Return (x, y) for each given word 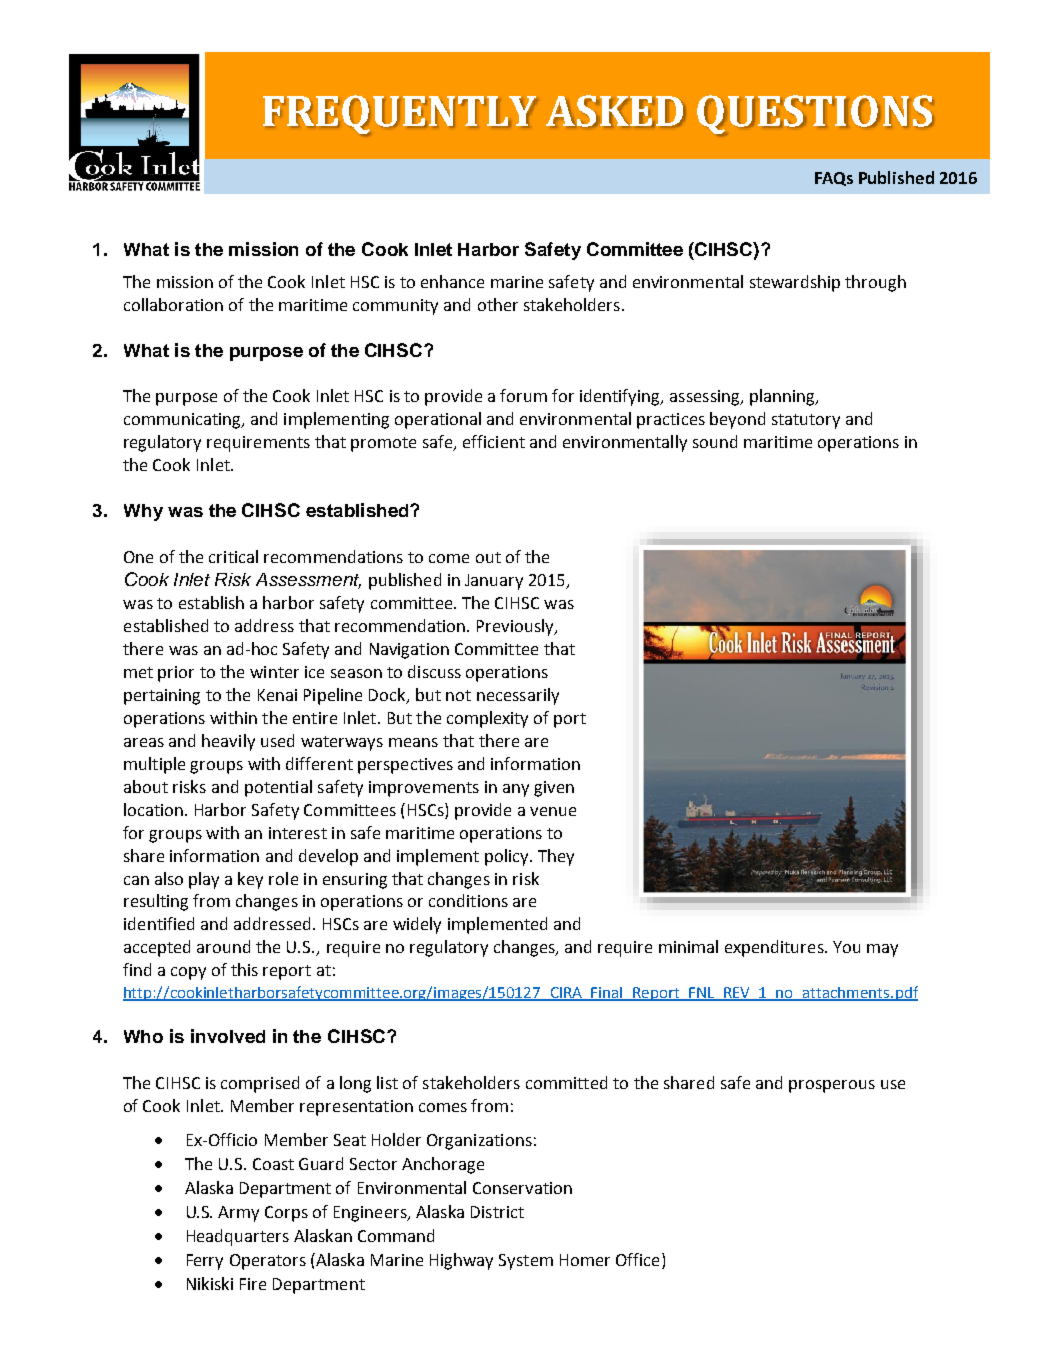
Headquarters (238, 1237)
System (526, 1262)
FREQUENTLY (400, 115)
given (554, 789)
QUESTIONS (815, 115)
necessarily (518, 696)
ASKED (615, 111)
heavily (228, 742)
